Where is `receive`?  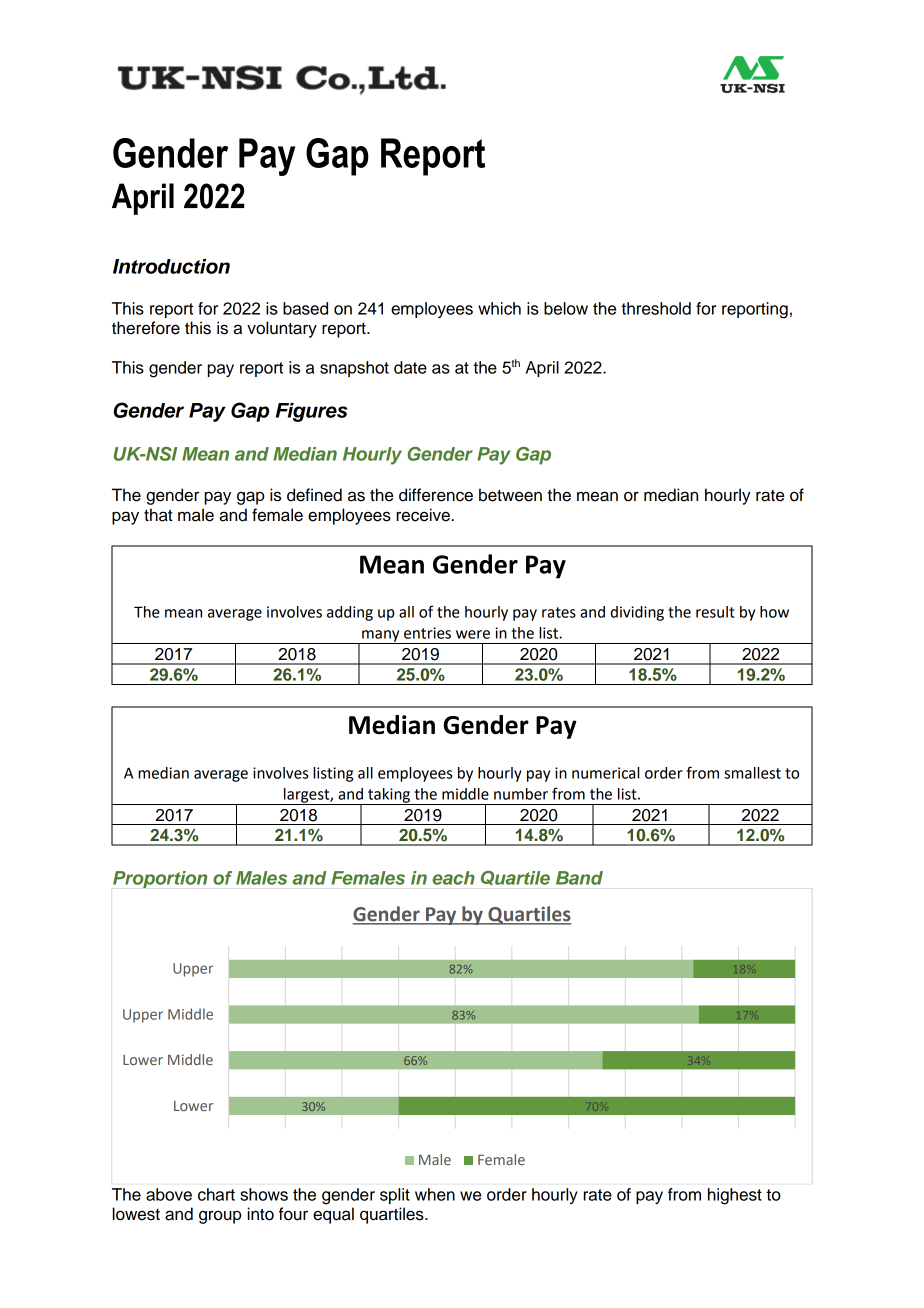 receive is located at coordinates (423, 515).
